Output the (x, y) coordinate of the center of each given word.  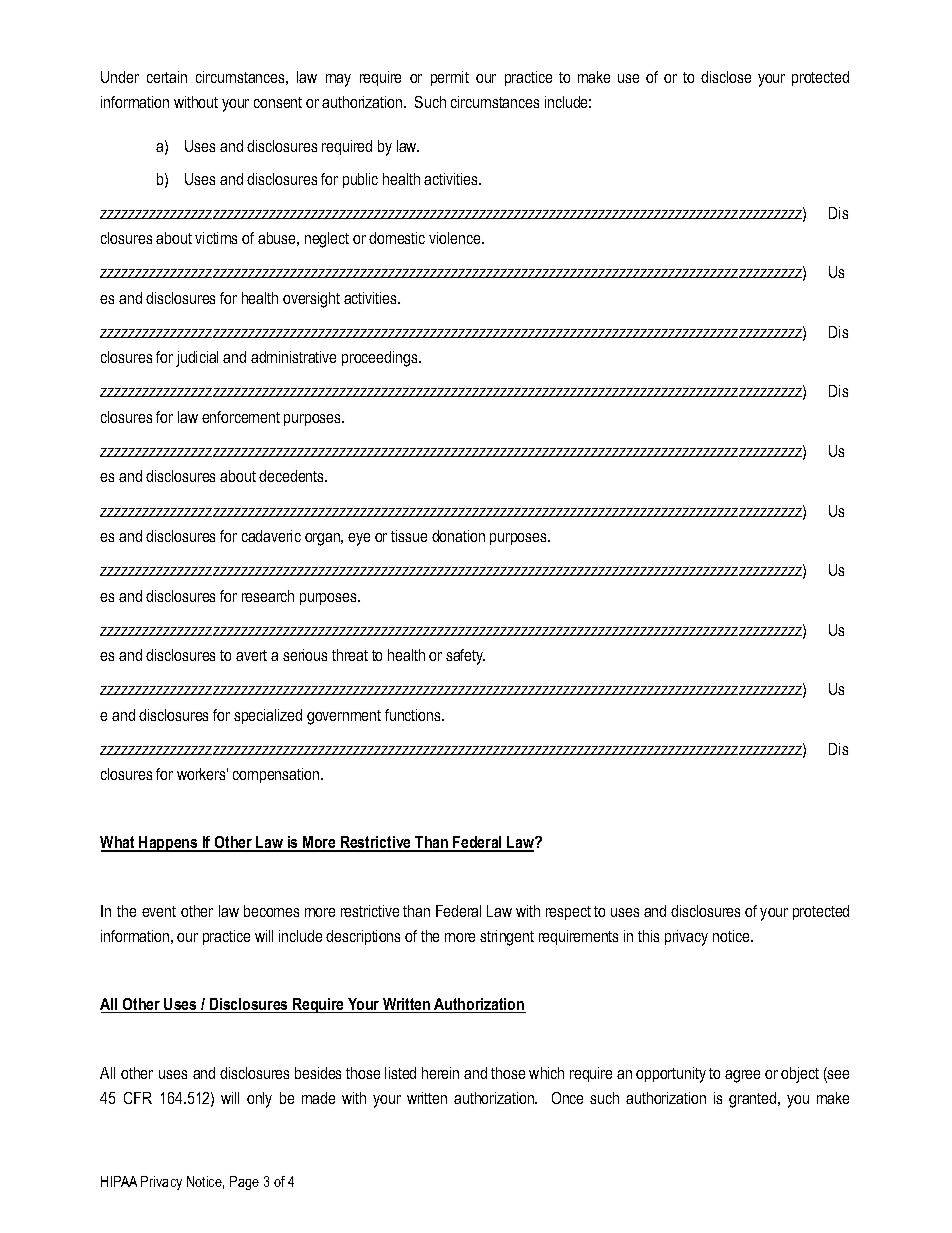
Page (244, 1183)
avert (251, 655)
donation (458, 536)
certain (167, 77)
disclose (726, 77)
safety (465, 657)
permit (450, 78)
